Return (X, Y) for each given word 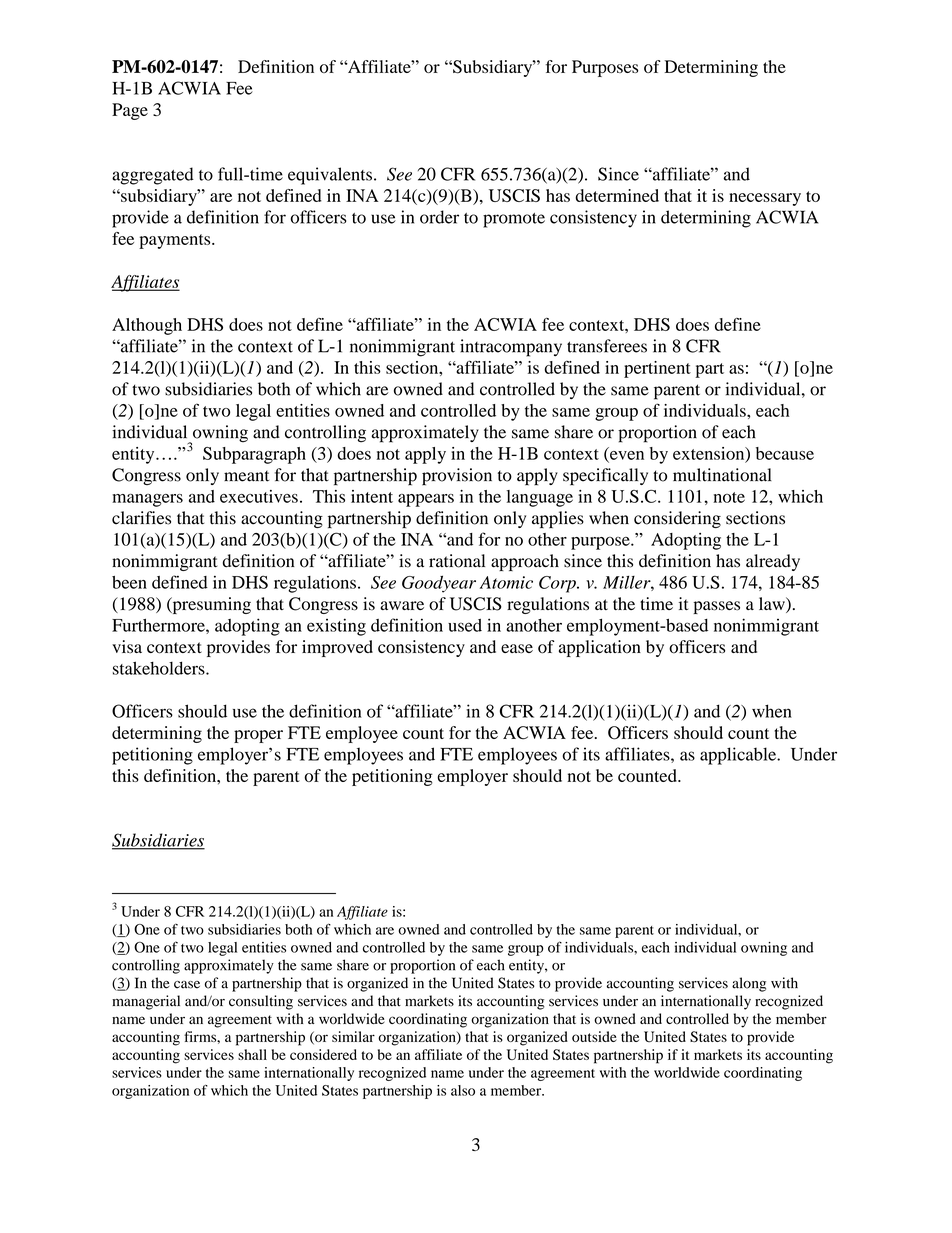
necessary (765, 199)
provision (457, 477)
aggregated (153, 176)
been (129, 582)
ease (517, 649)
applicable (739, 756)
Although (147, 326)
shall (252, 1054)
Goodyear (439, 584)
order (439, 217)
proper (258, 736)
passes (716, 607)
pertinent (657, 369)
